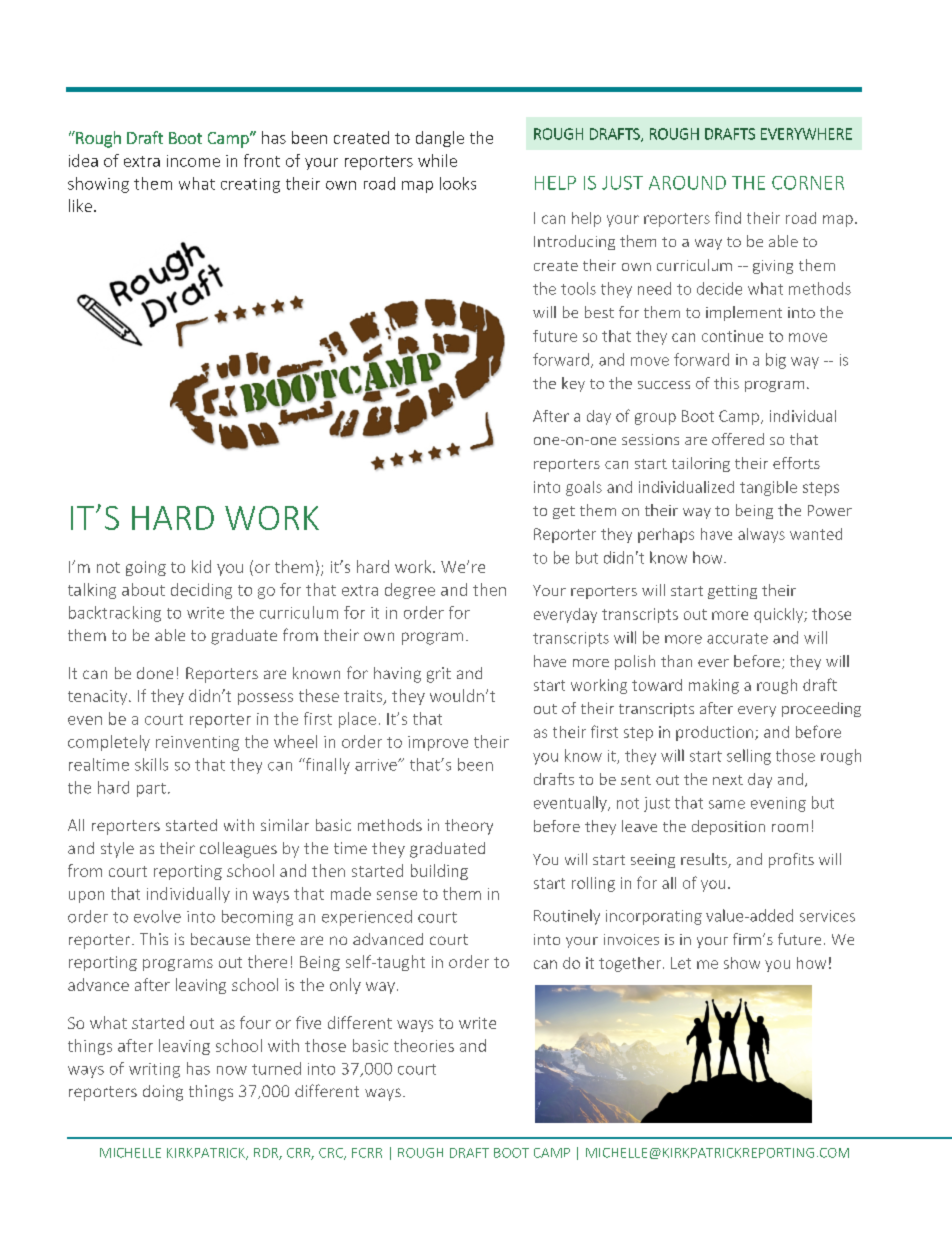 The image size is (952, 1233). I want to click on efforts, so click(796, 463).
